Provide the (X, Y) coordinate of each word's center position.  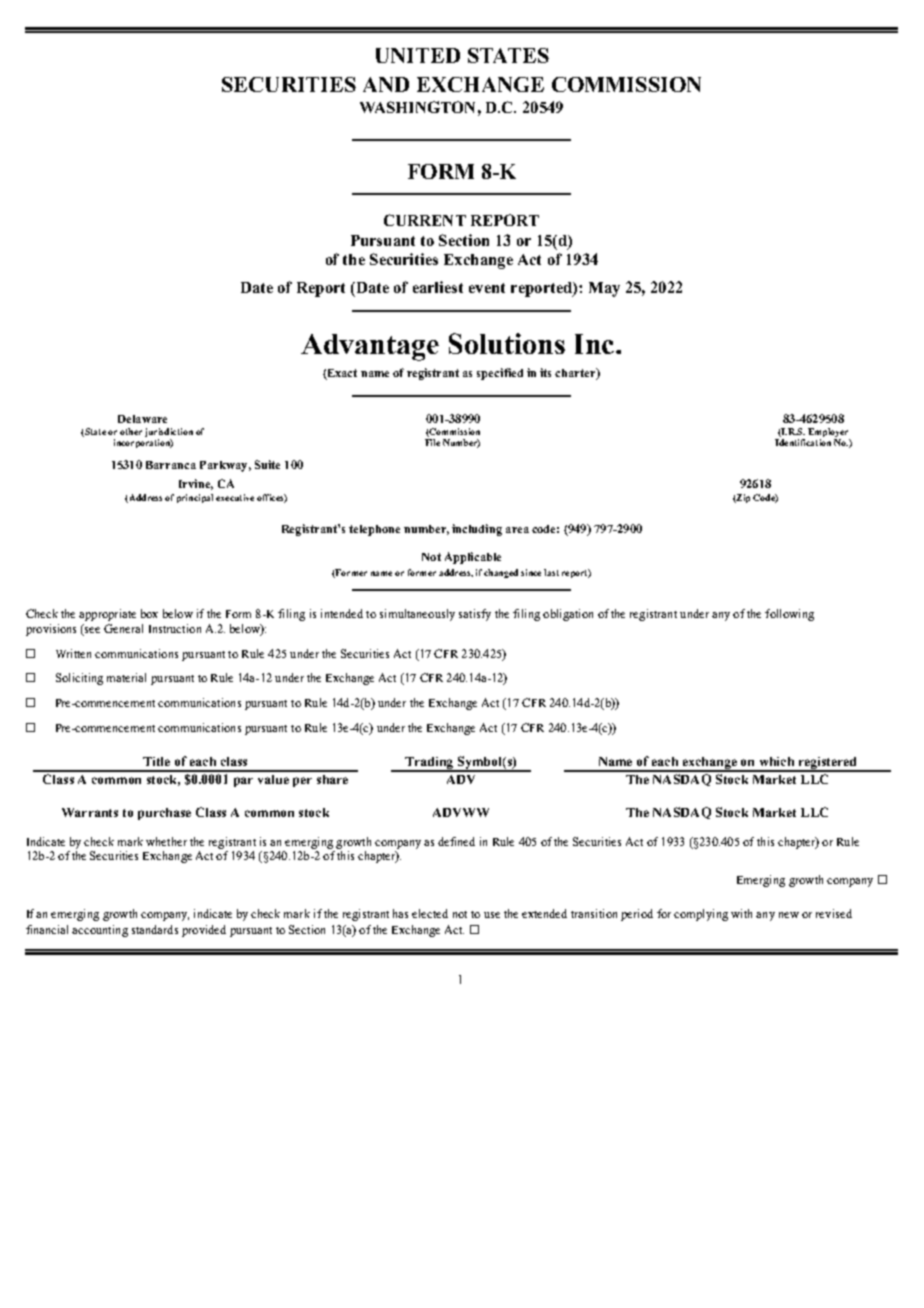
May (604, 289)
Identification (803, 442)
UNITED (418, 55)
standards (155, 929)
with (741, 913)
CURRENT (425, 220)
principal (195, 498)
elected (430, 913)
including (477, 530)
